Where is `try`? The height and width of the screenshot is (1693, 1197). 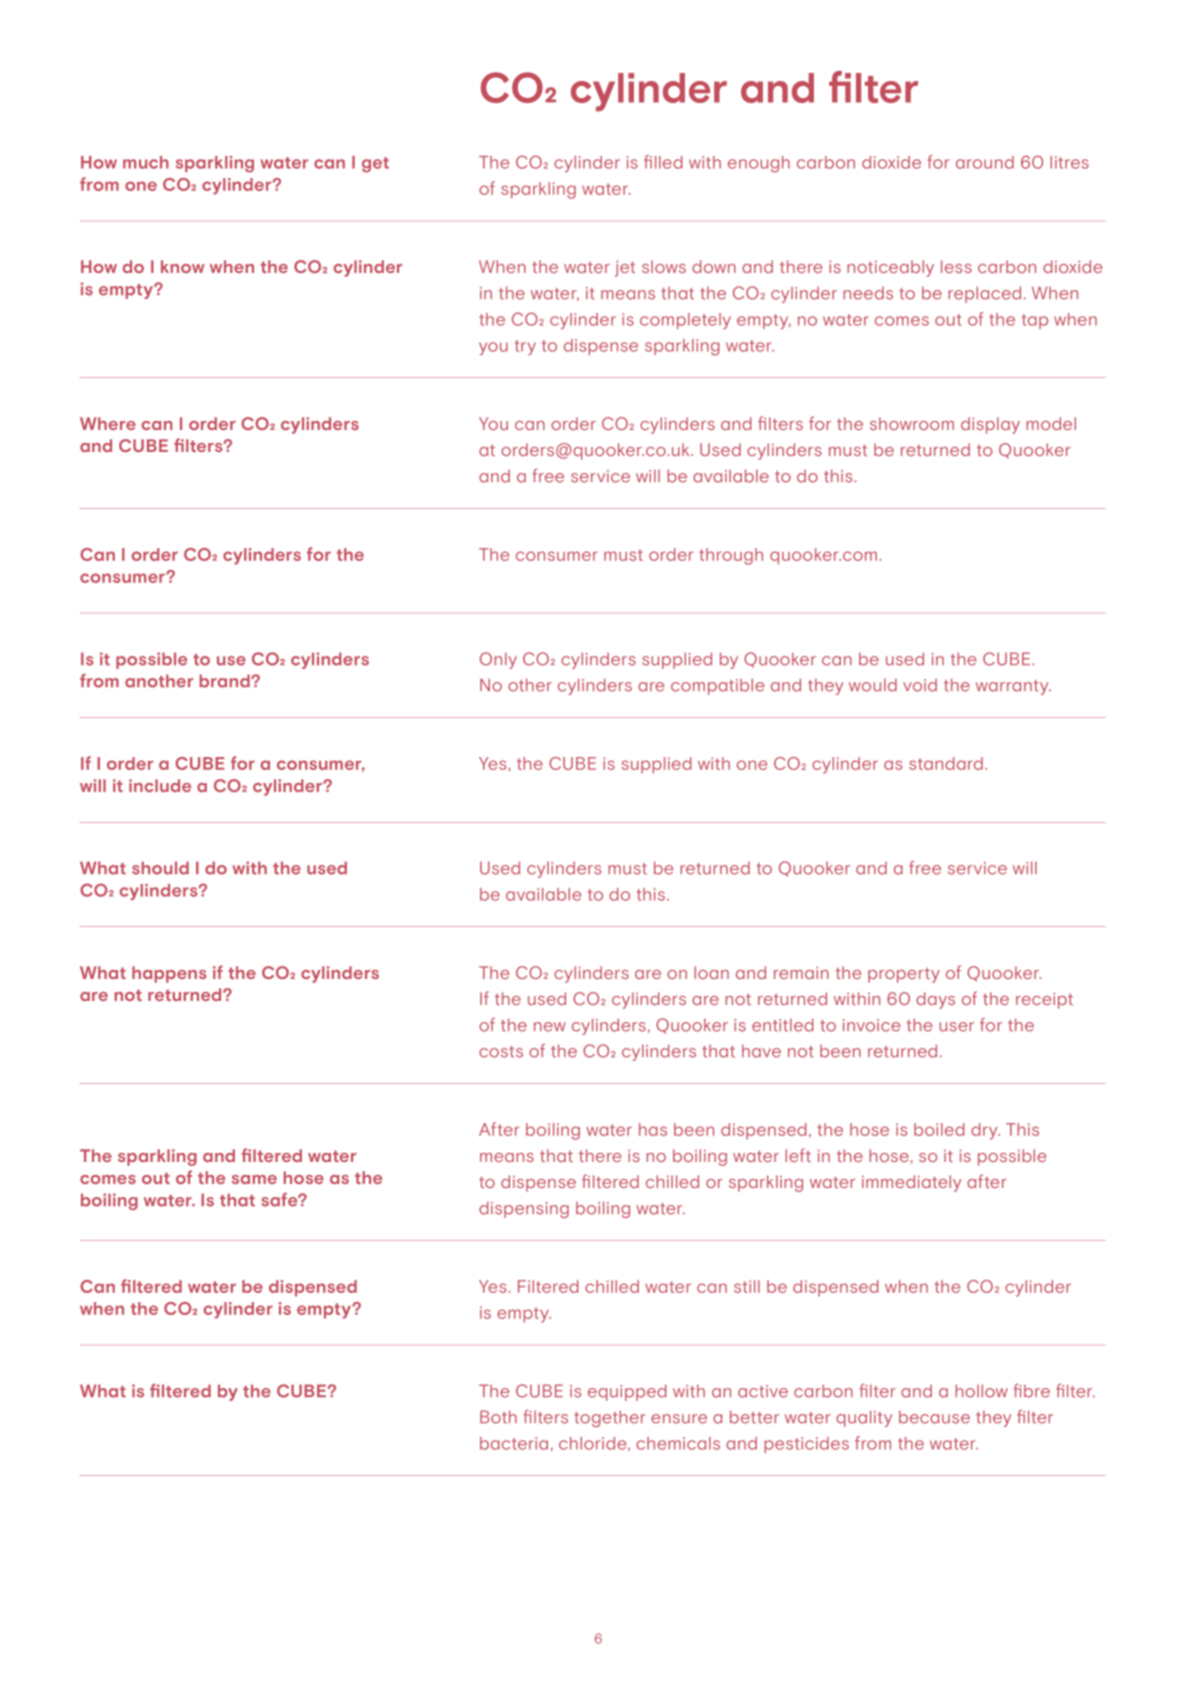
try is located at coordinates (525, 347).
